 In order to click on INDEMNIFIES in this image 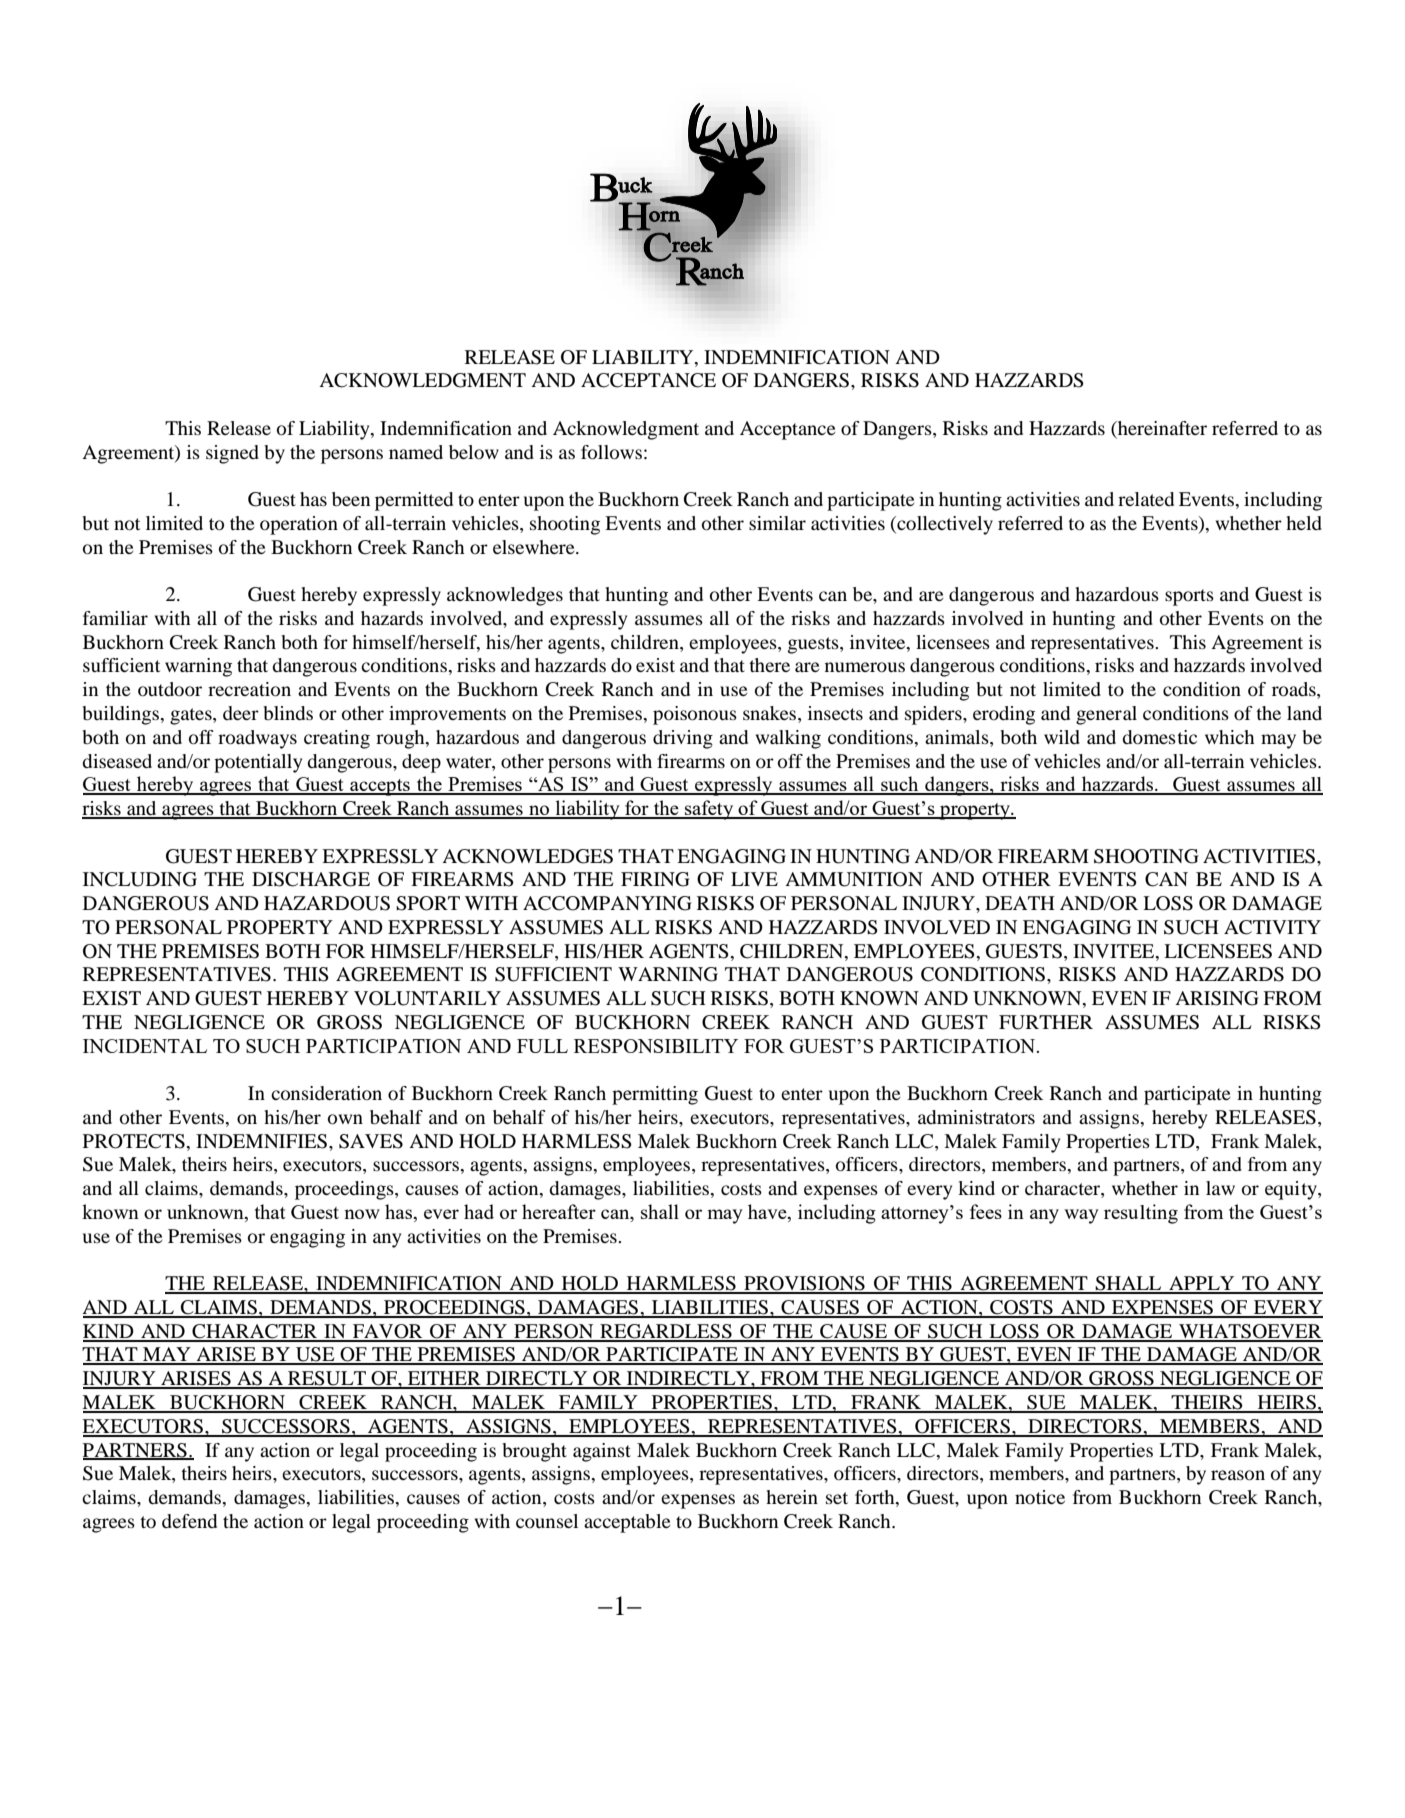, I will do `click(263, 1141)`.
